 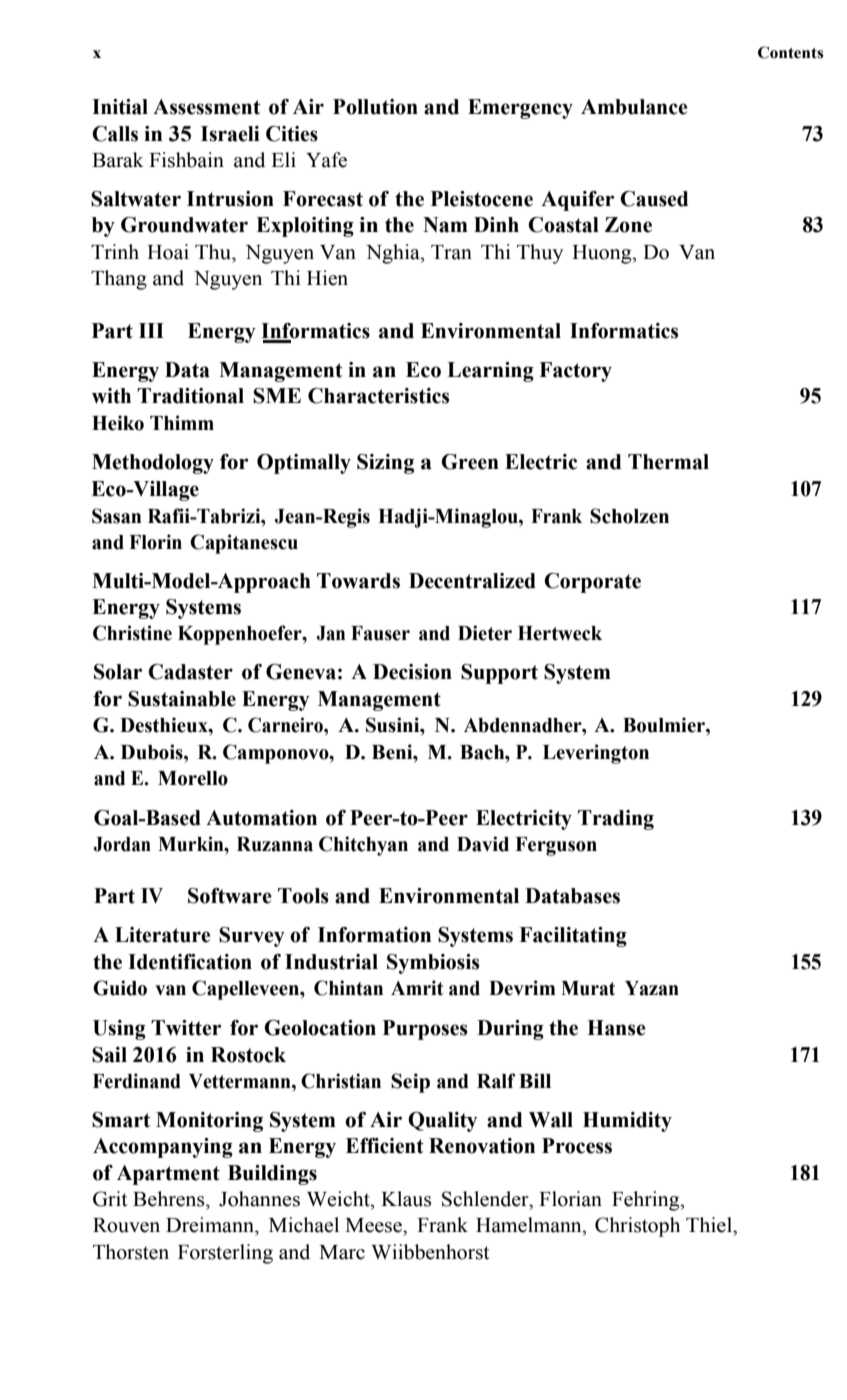 What do you see at coordinates (485, 633) in the screenshot?
I see `Dieter` at bounding box center [485, 633].
